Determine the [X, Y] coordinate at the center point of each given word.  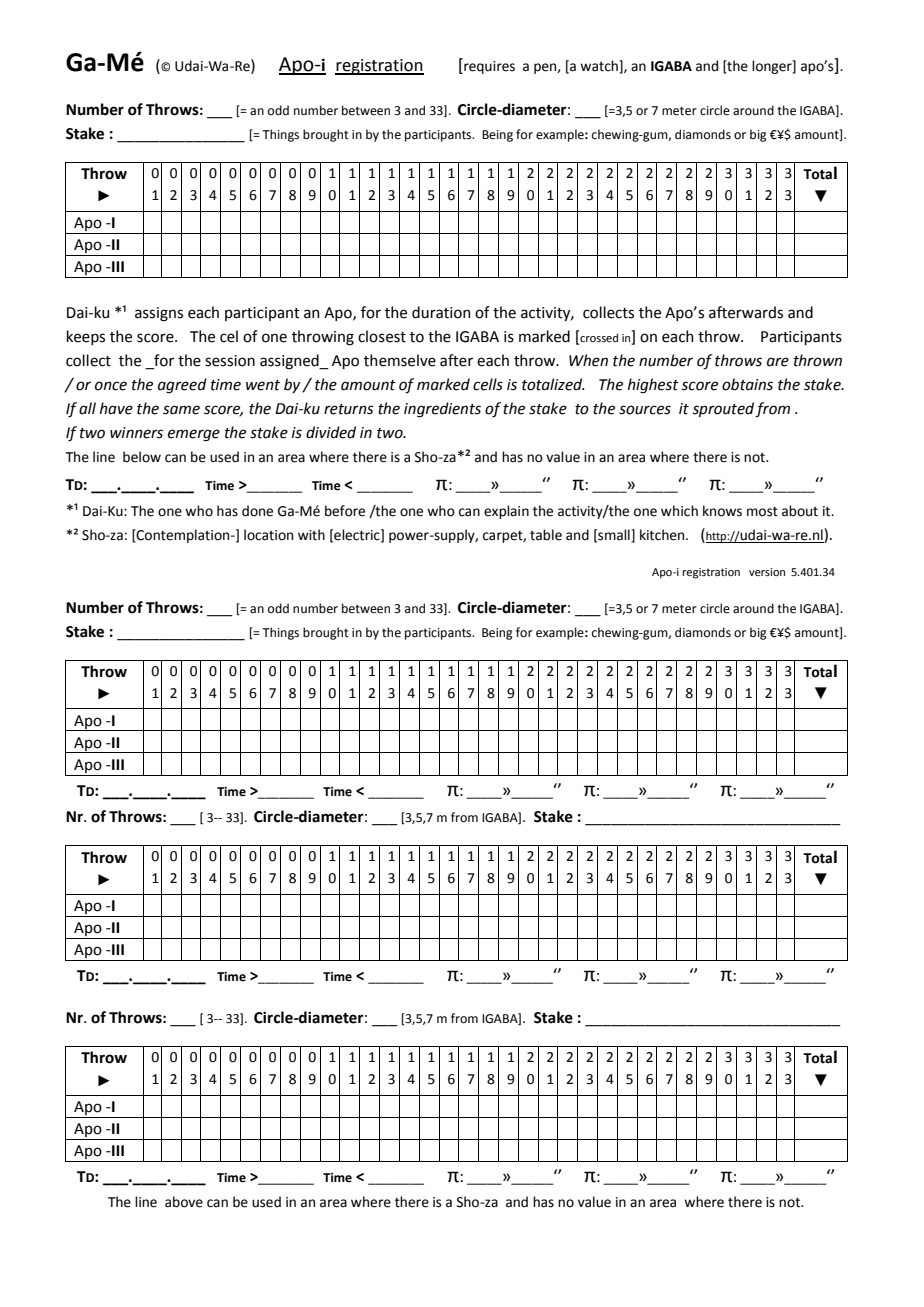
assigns [159, 314]
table [546, 535]
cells [488, 384]
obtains [747, 384]
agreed [182, 386]
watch [600, 66]
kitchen [663, 535]
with [311, 535]
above [184, 1202]
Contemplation [183, 536]
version [767, 572]
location [268, 535]
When [588, 360]
